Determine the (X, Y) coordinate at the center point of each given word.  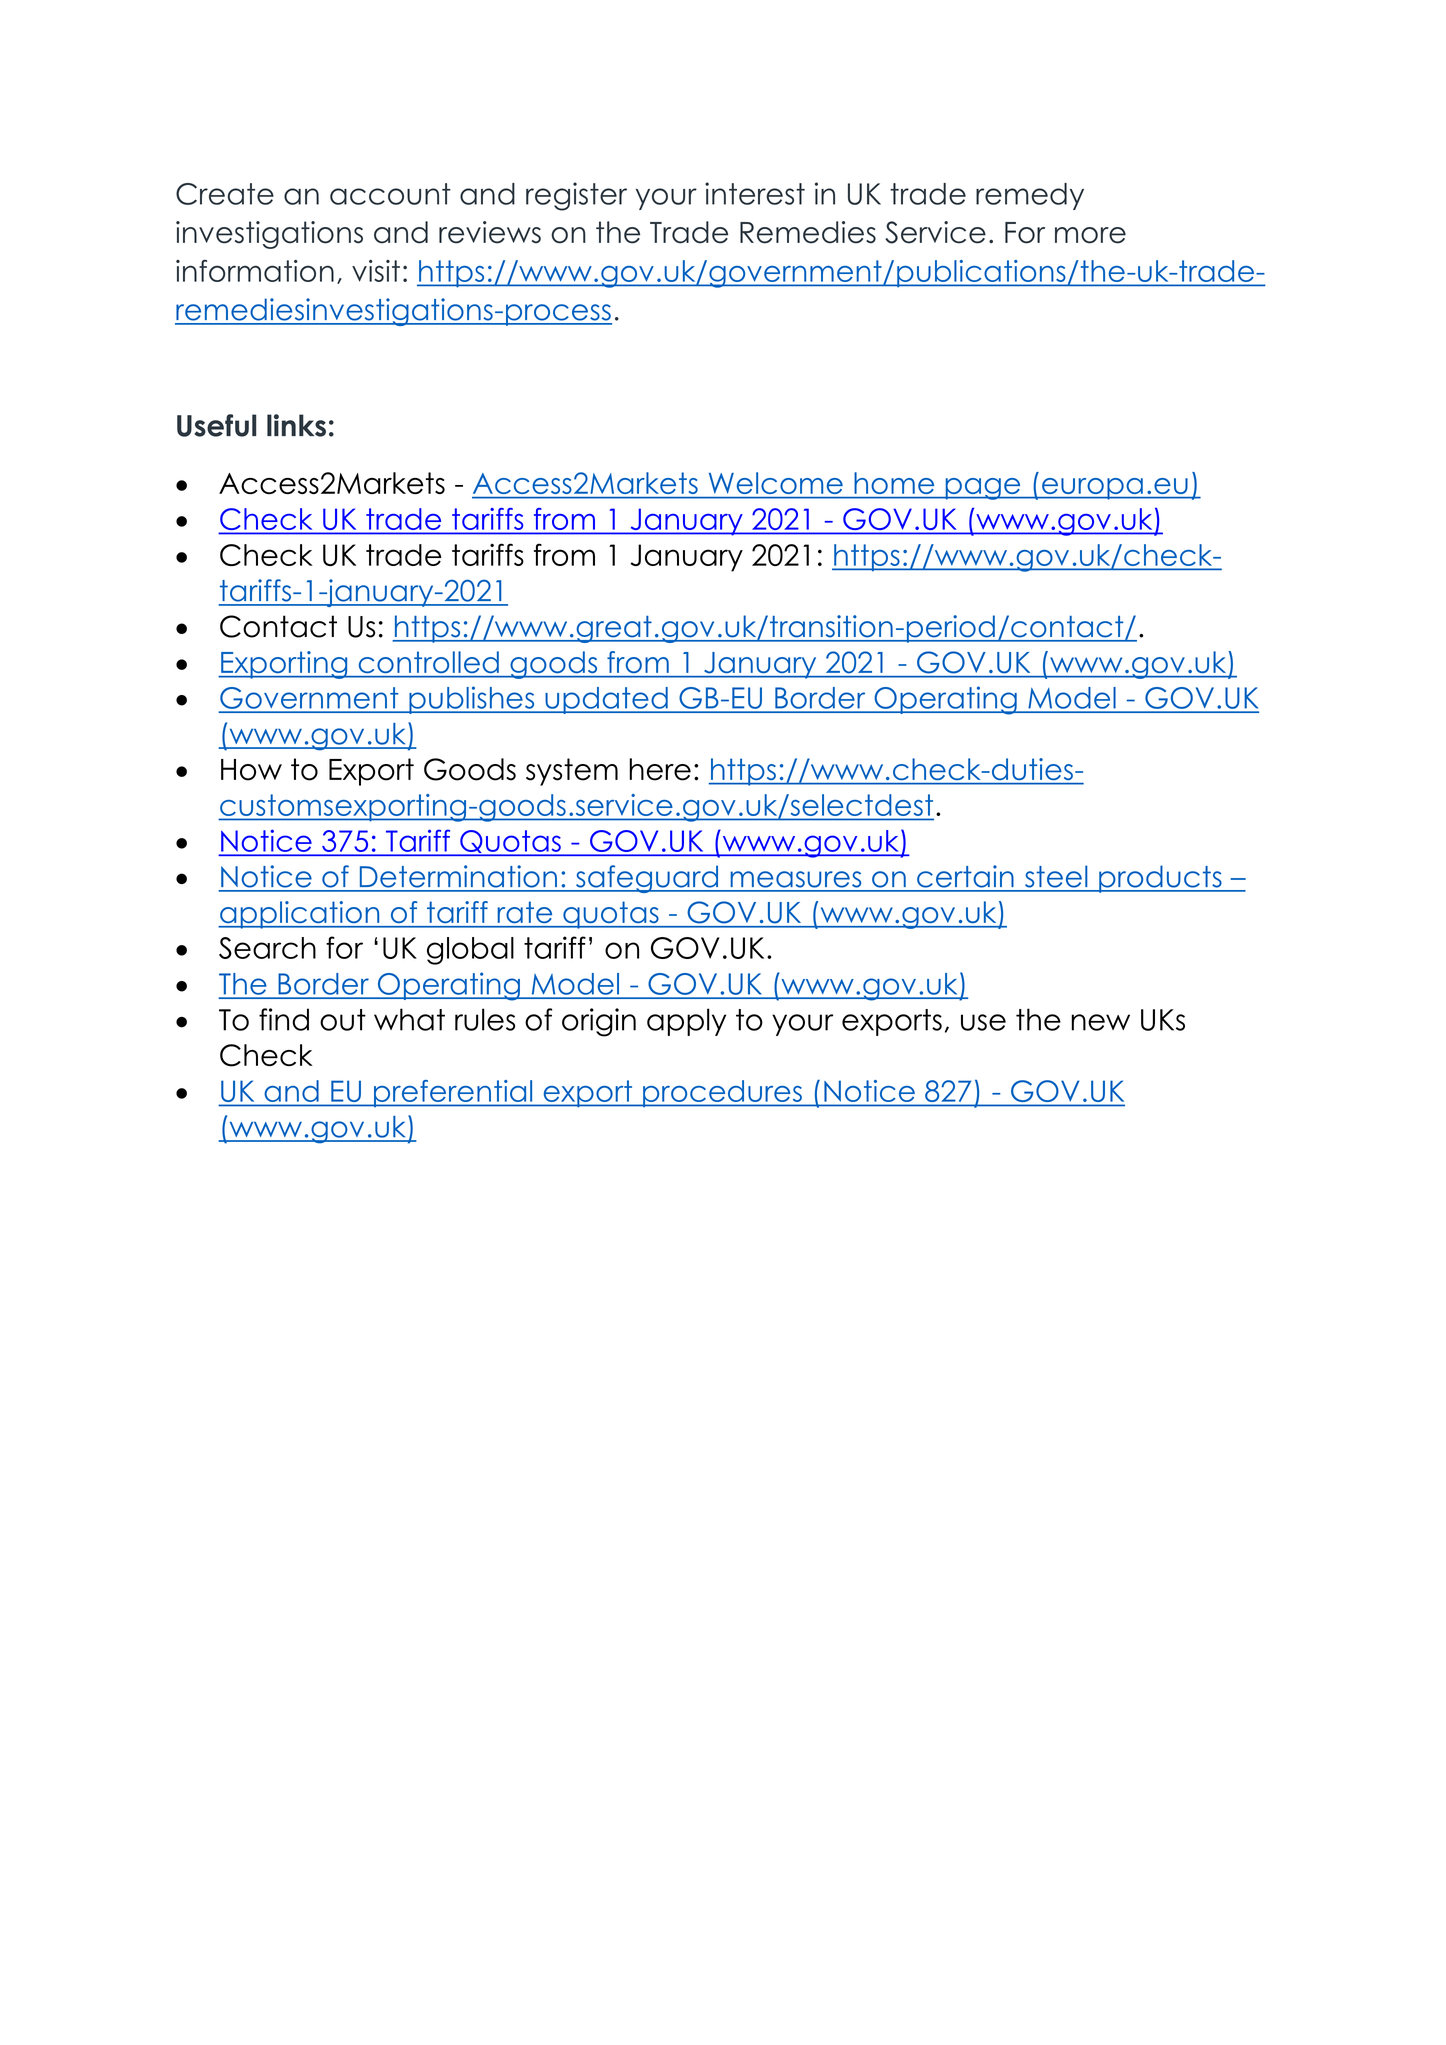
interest (755, 193)
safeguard (647, 879)
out (343, 1020)
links (296, 425)
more (1090, 235)
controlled (429, 662)
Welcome (776, 483)
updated (606, 700)
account (390, 194)
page (983, 489)
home (894, 483)
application (300, 915)
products (1160, 879)
